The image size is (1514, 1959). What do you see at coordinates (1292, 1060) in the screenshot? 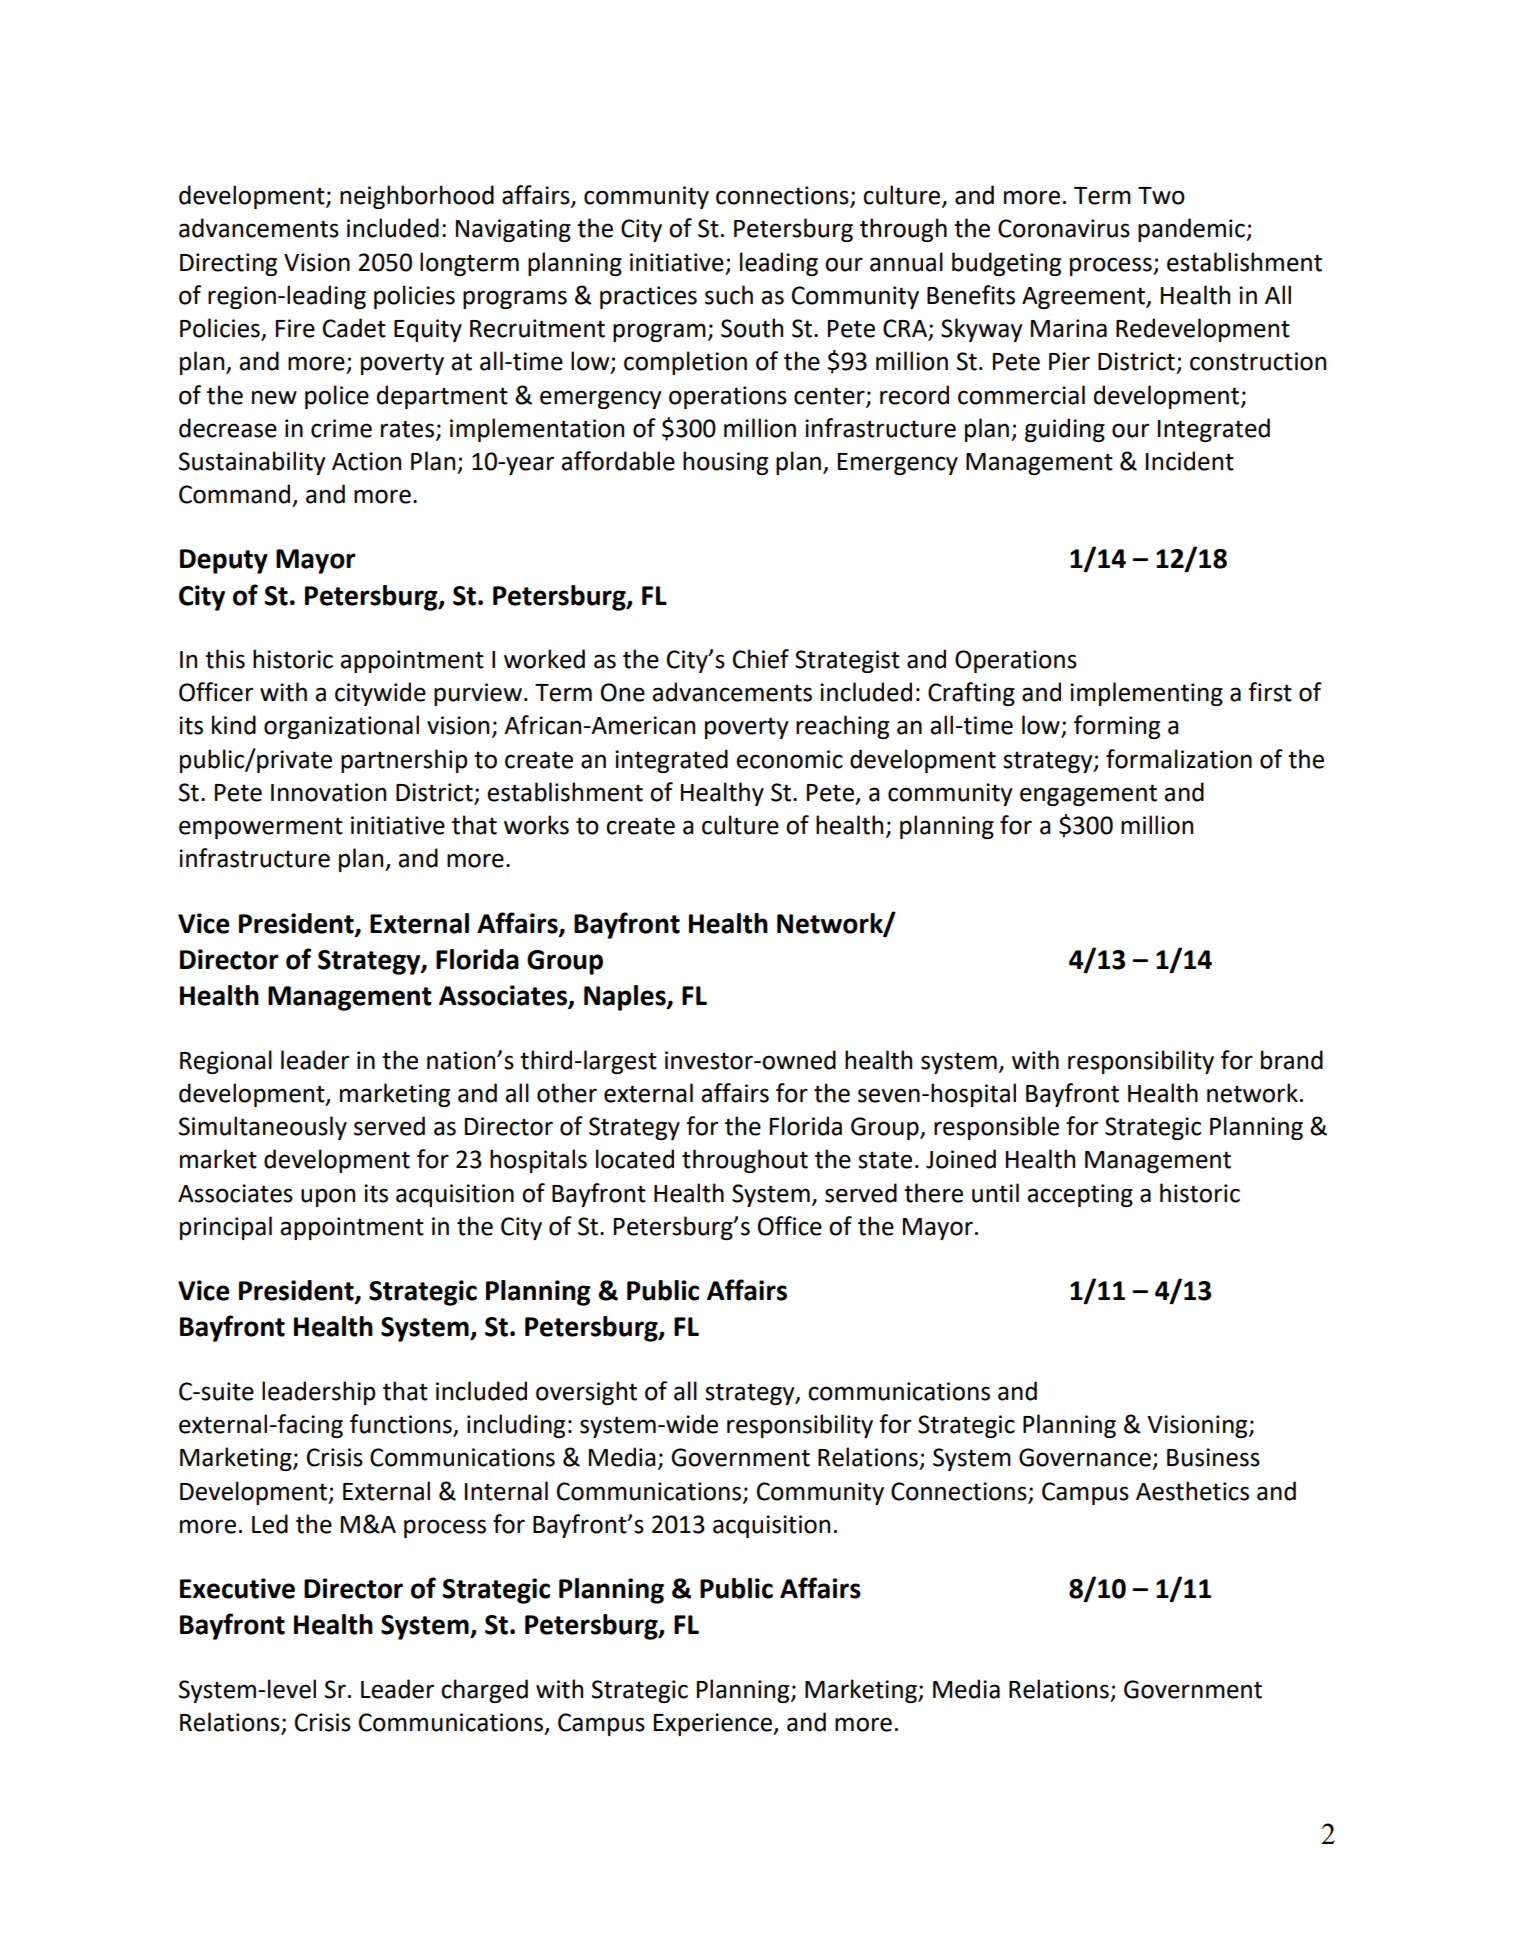
I see `brand` at bounding box center [1292, 1060].
